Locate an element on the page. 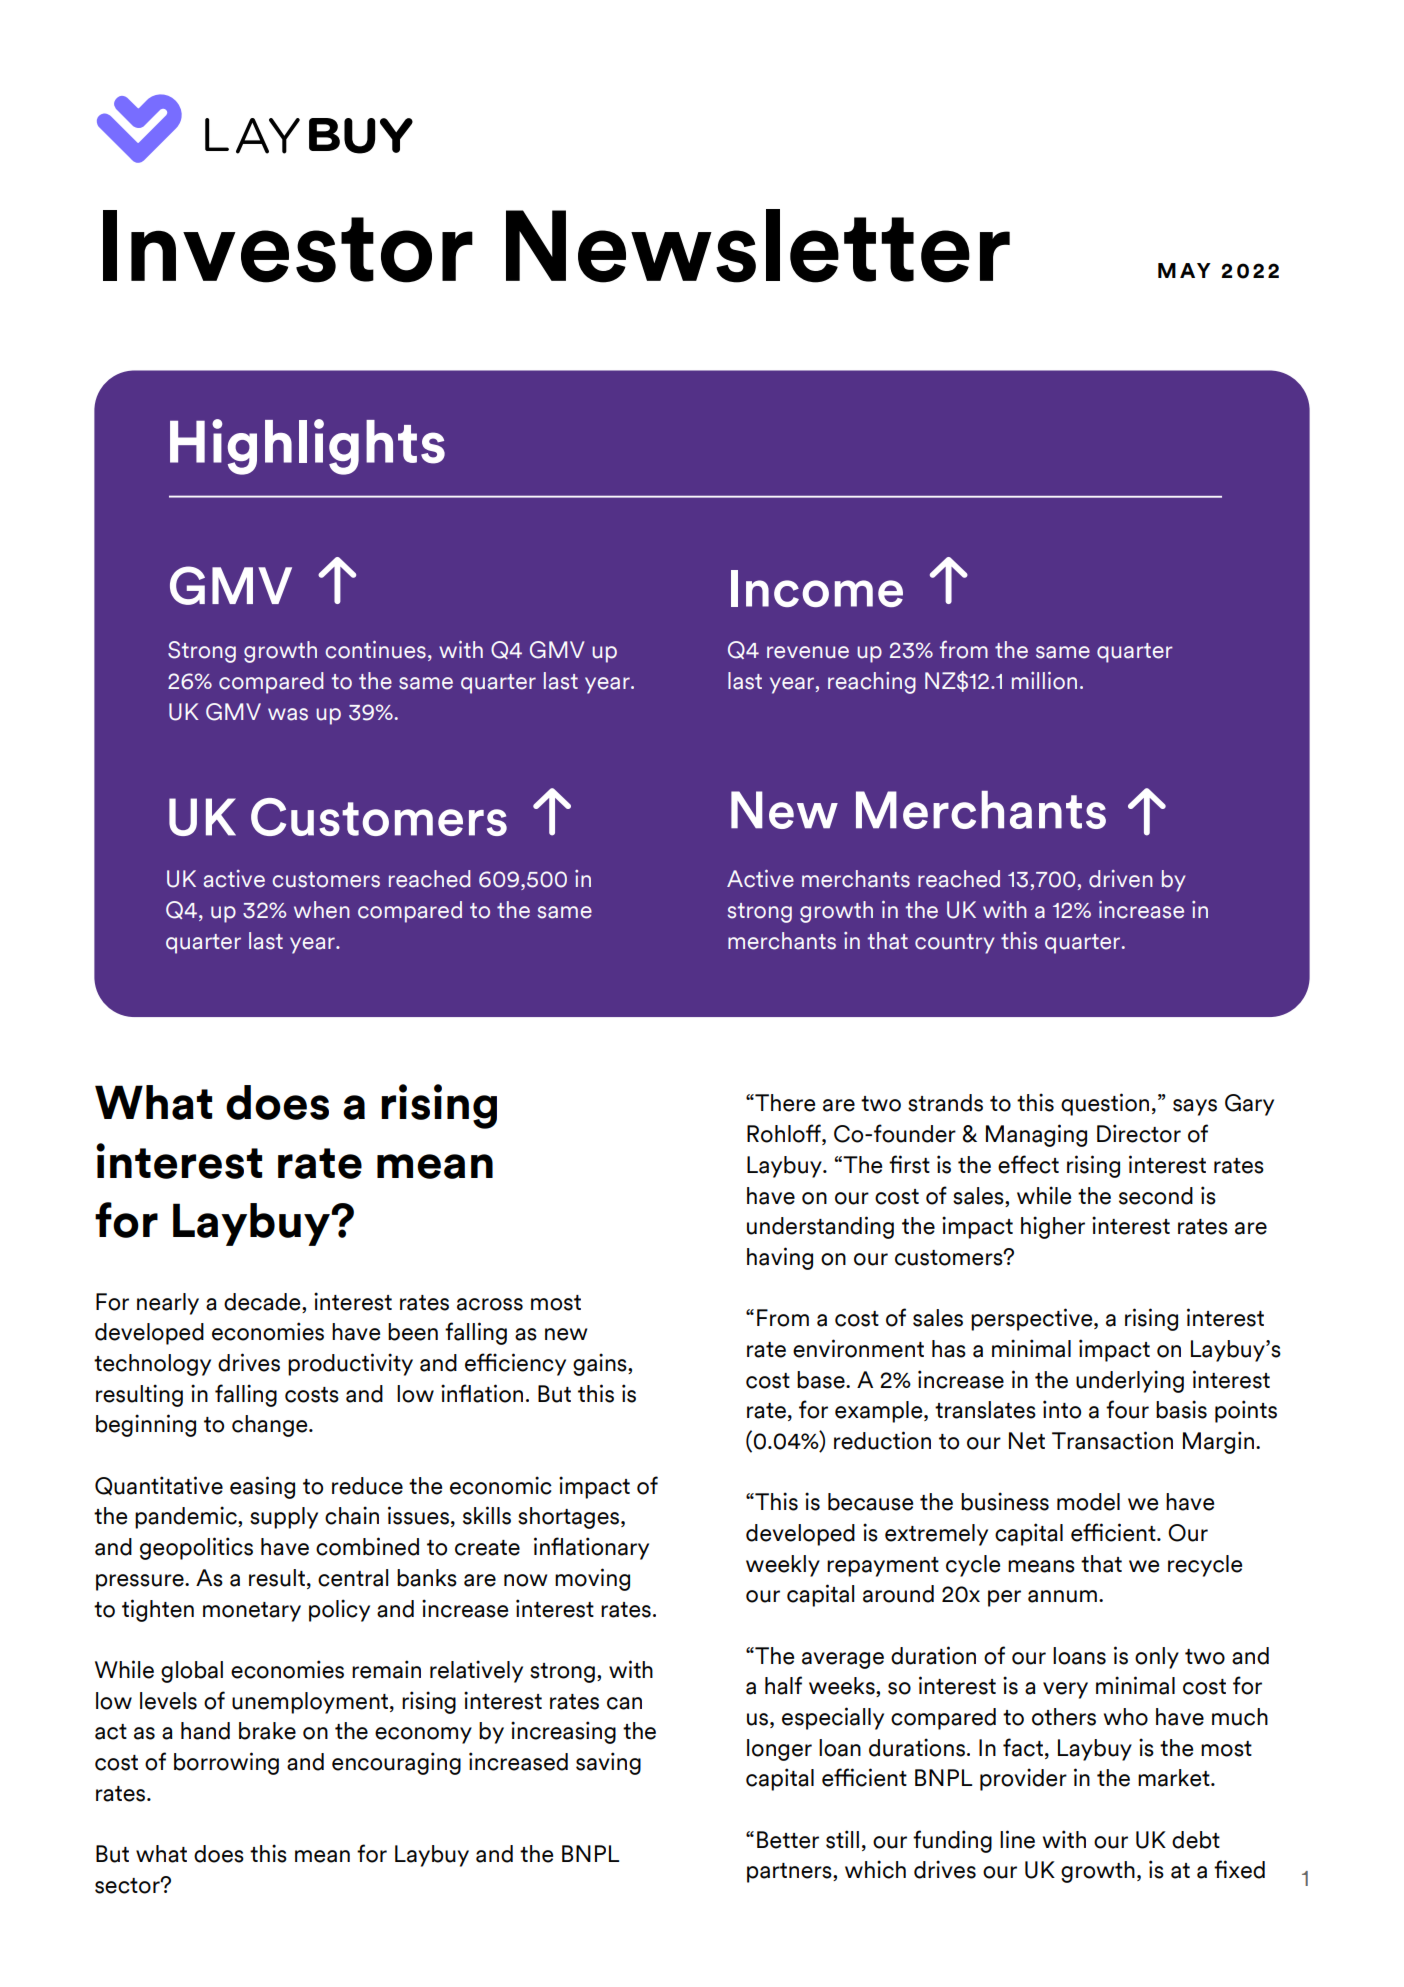 This image has width=1404, height=1987. Newsletter is located at coordinates (758, 246).
